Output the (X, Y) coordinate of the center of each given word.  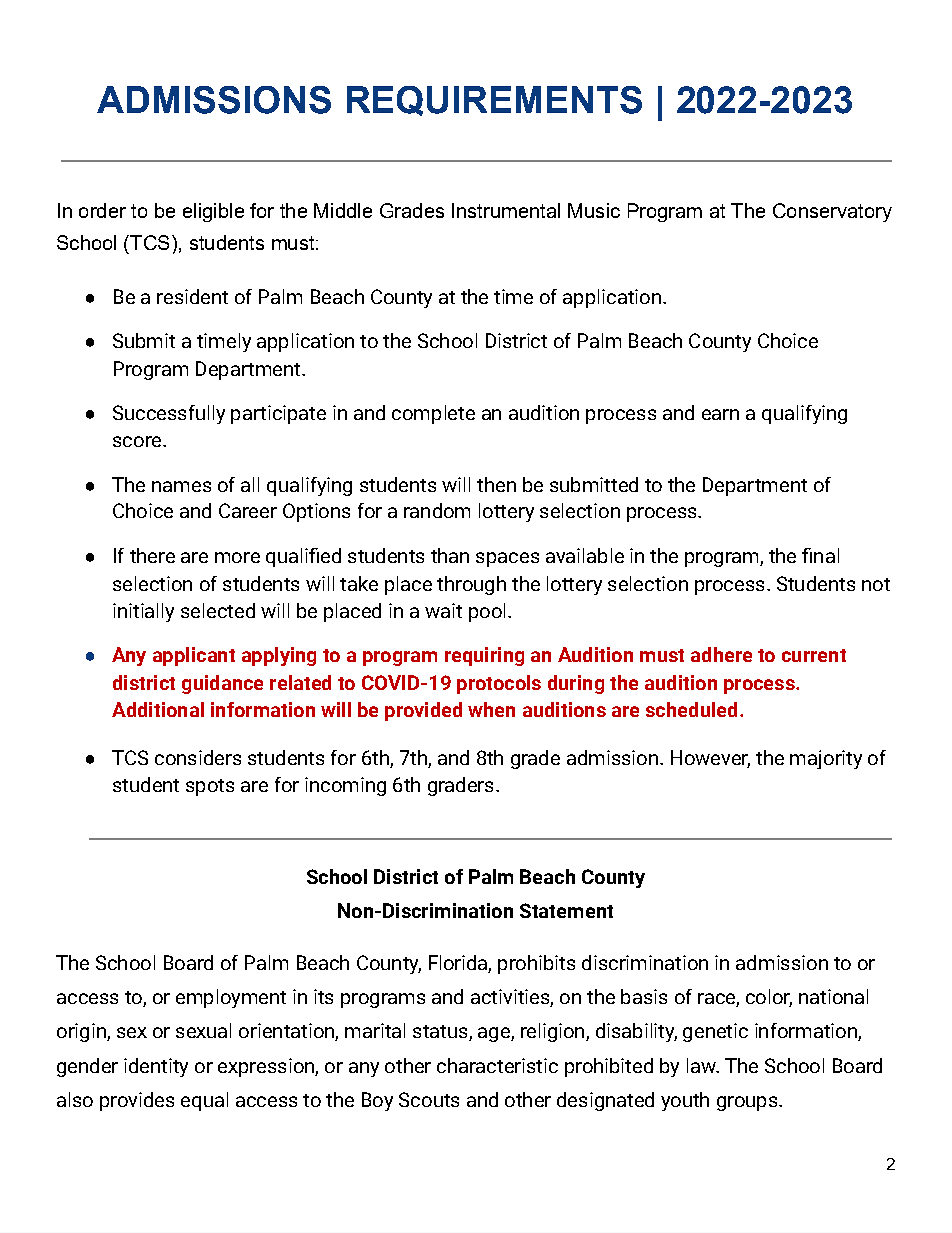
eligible (213, 212)
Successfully (169, 414)
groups (747, 1103)
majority (826, 759)
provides (137, 1101)
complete (433, 414)
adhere (721, 654)
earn (720, 414)
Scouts (429, 1099)
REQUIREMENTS (494, 101)
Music (594, 210)
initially (143, 612)
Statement (566, 910)
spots (210, 787)
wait (443, 610)
